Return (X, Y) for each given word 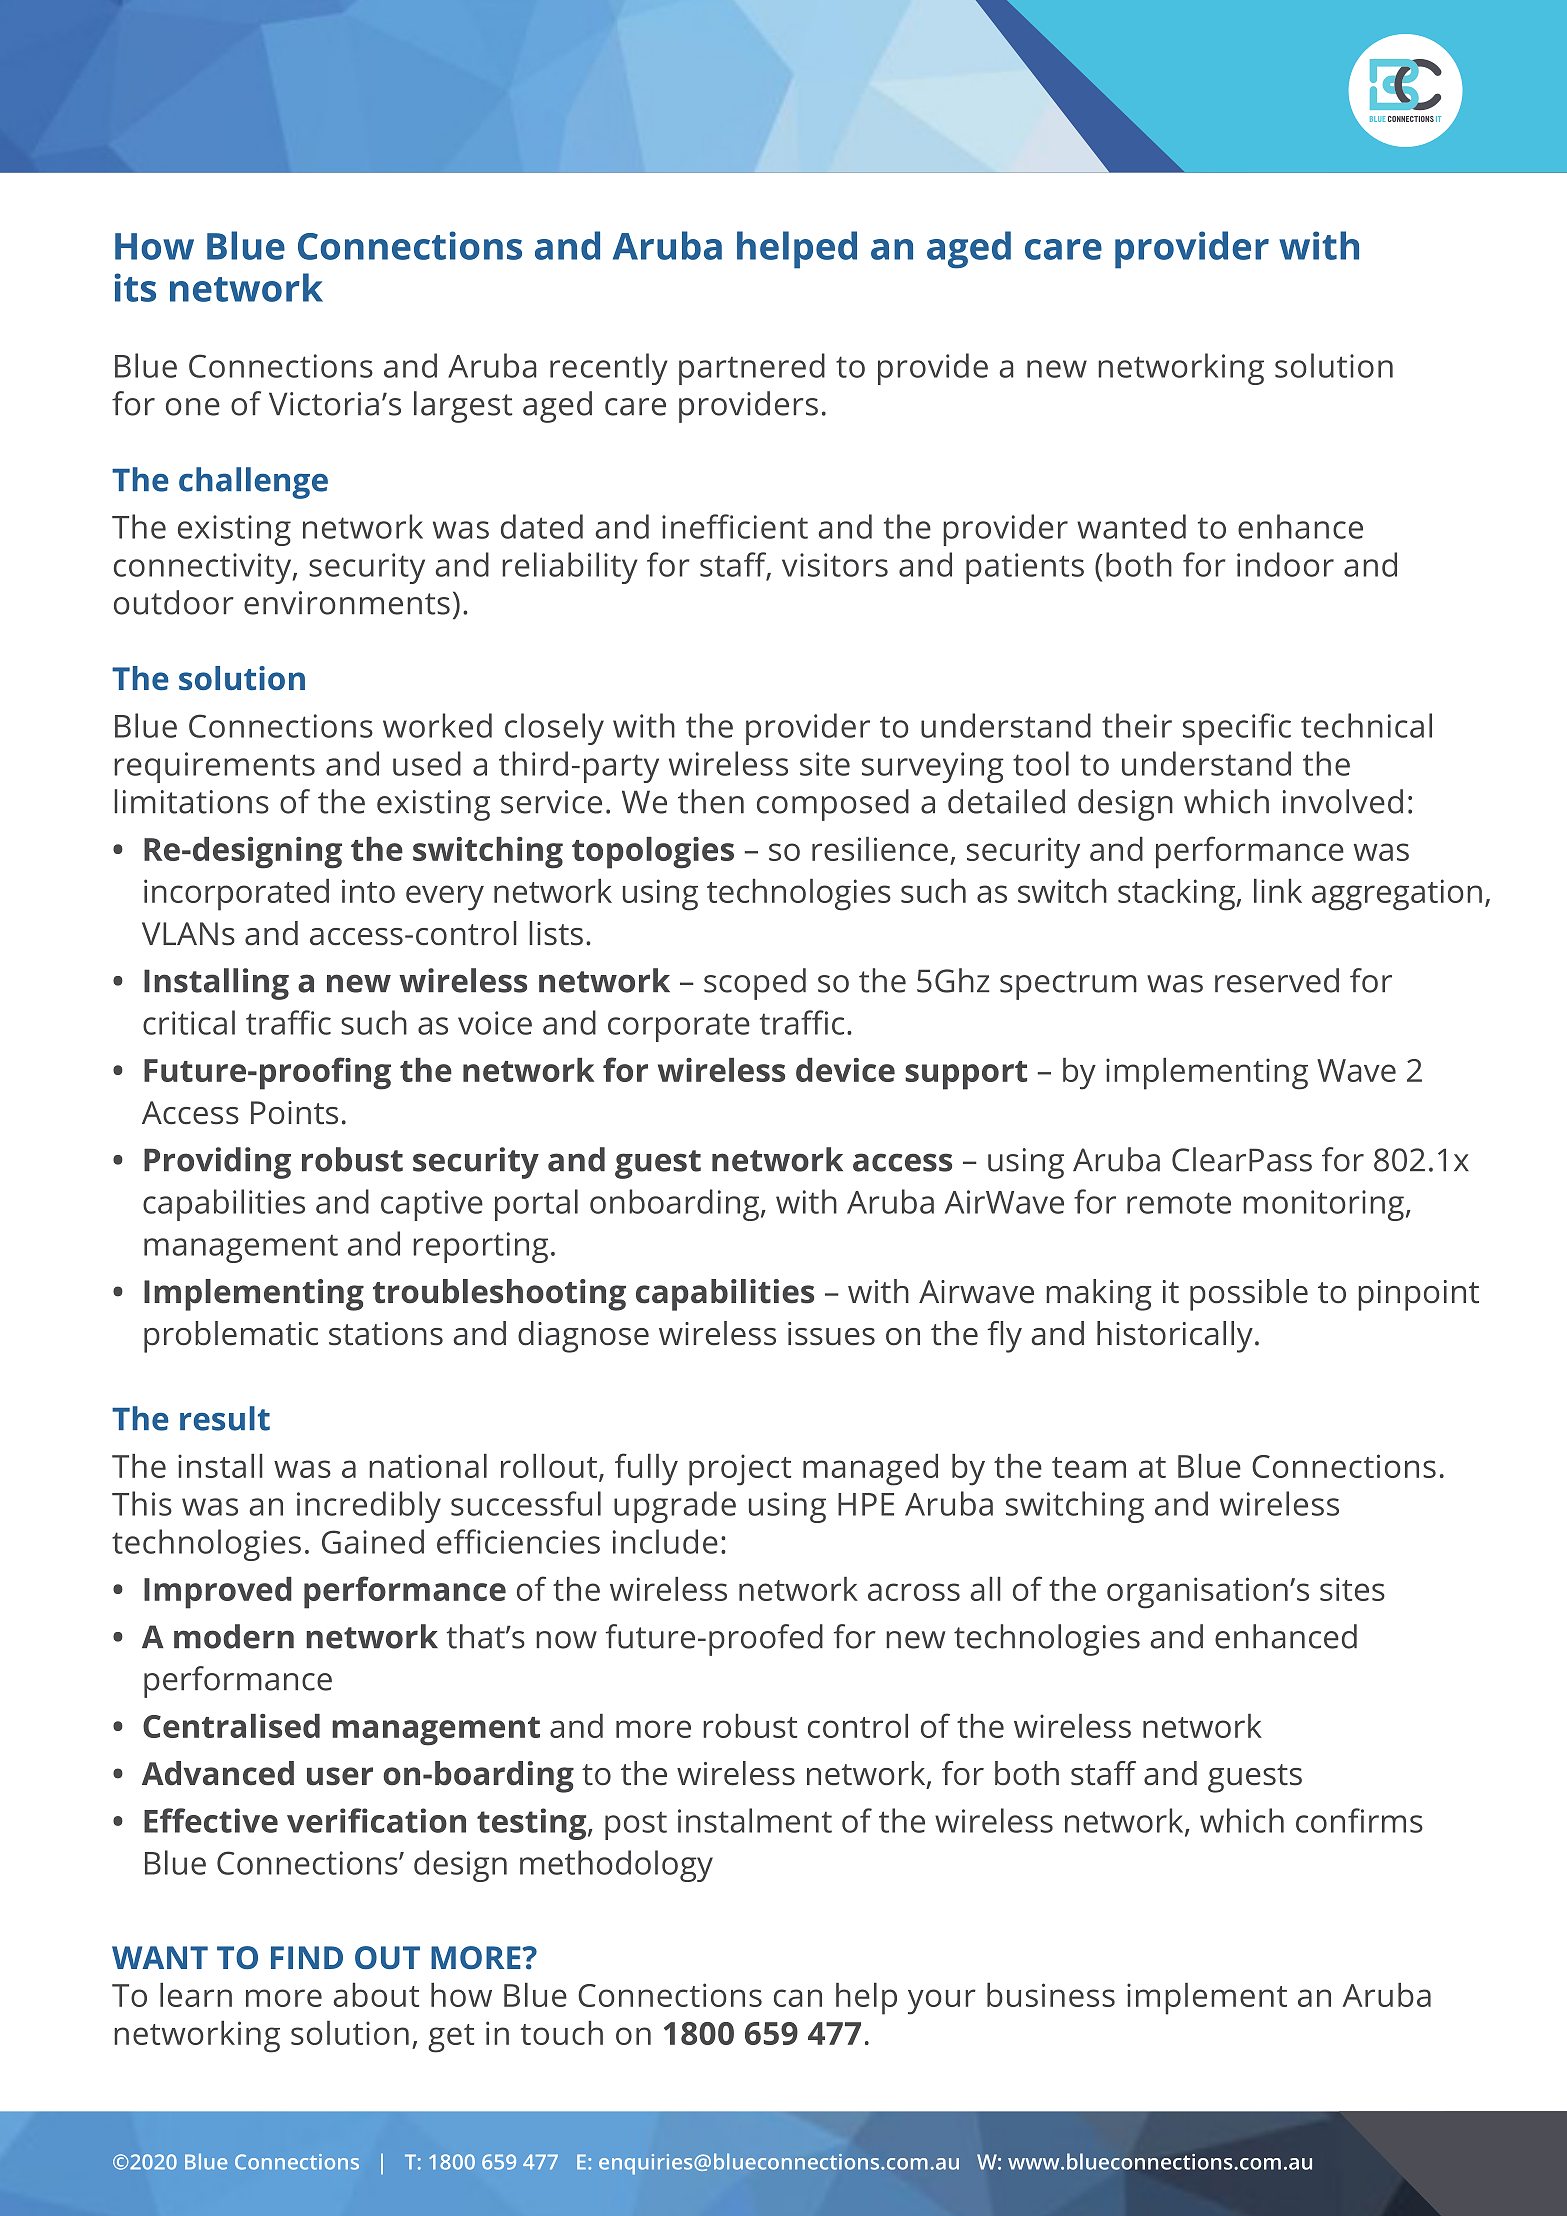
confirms (1359, 1820)
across (914, 1592)
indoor (1285, 564)
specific (1237, 729)
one (193, 407)
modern (234, 1636)
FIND (307, 1957)
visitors (835, 565)
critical (189, 1022)
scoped (755, 984)
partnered (752, 369)
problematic (231, 1337)
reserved (1277, 980)
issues (831, 1334)
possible (1249, 1295)
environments (347, 603)
